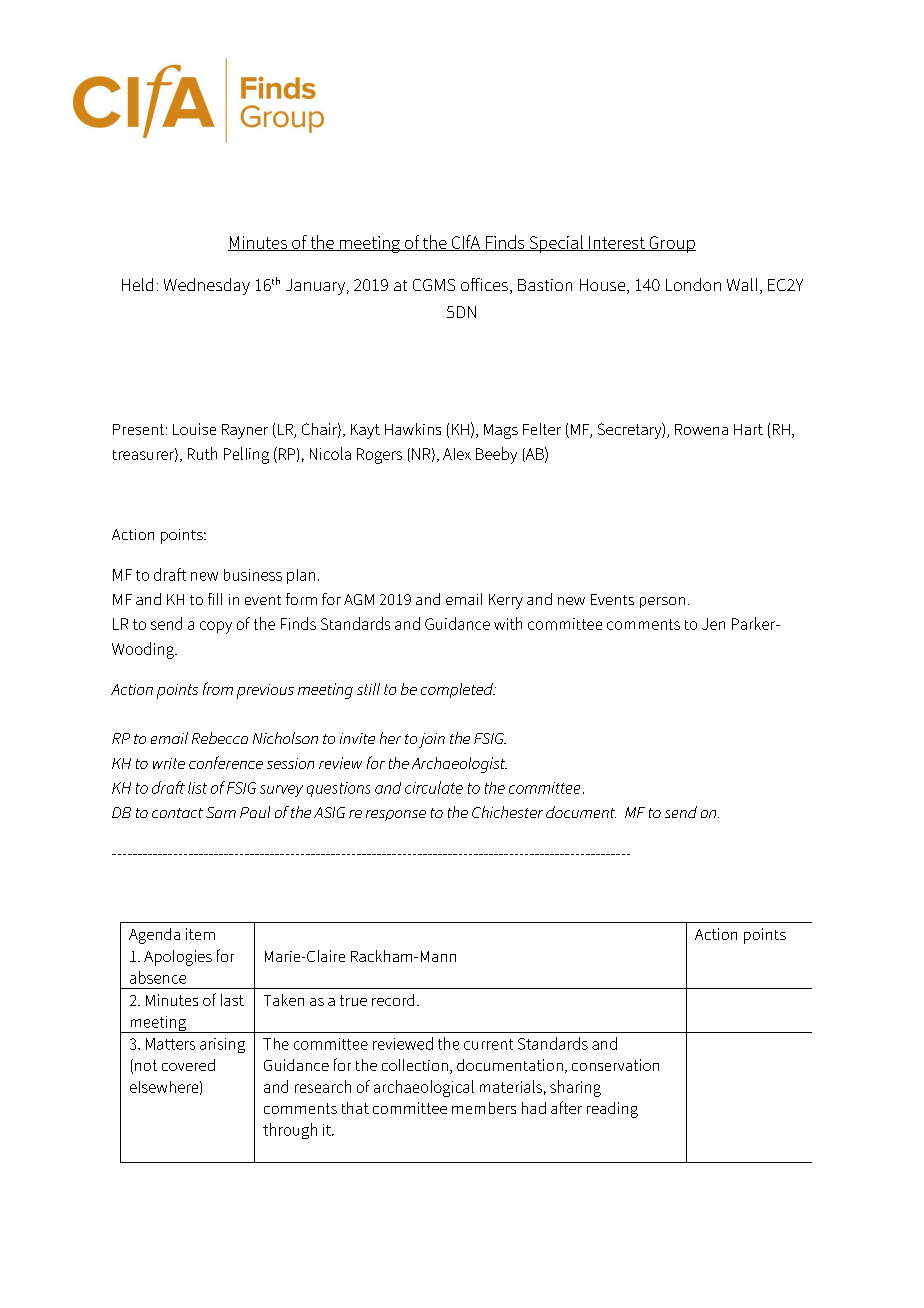 The height and width of the image is (1308, 924). I want to click on response, so click(396, 815).
